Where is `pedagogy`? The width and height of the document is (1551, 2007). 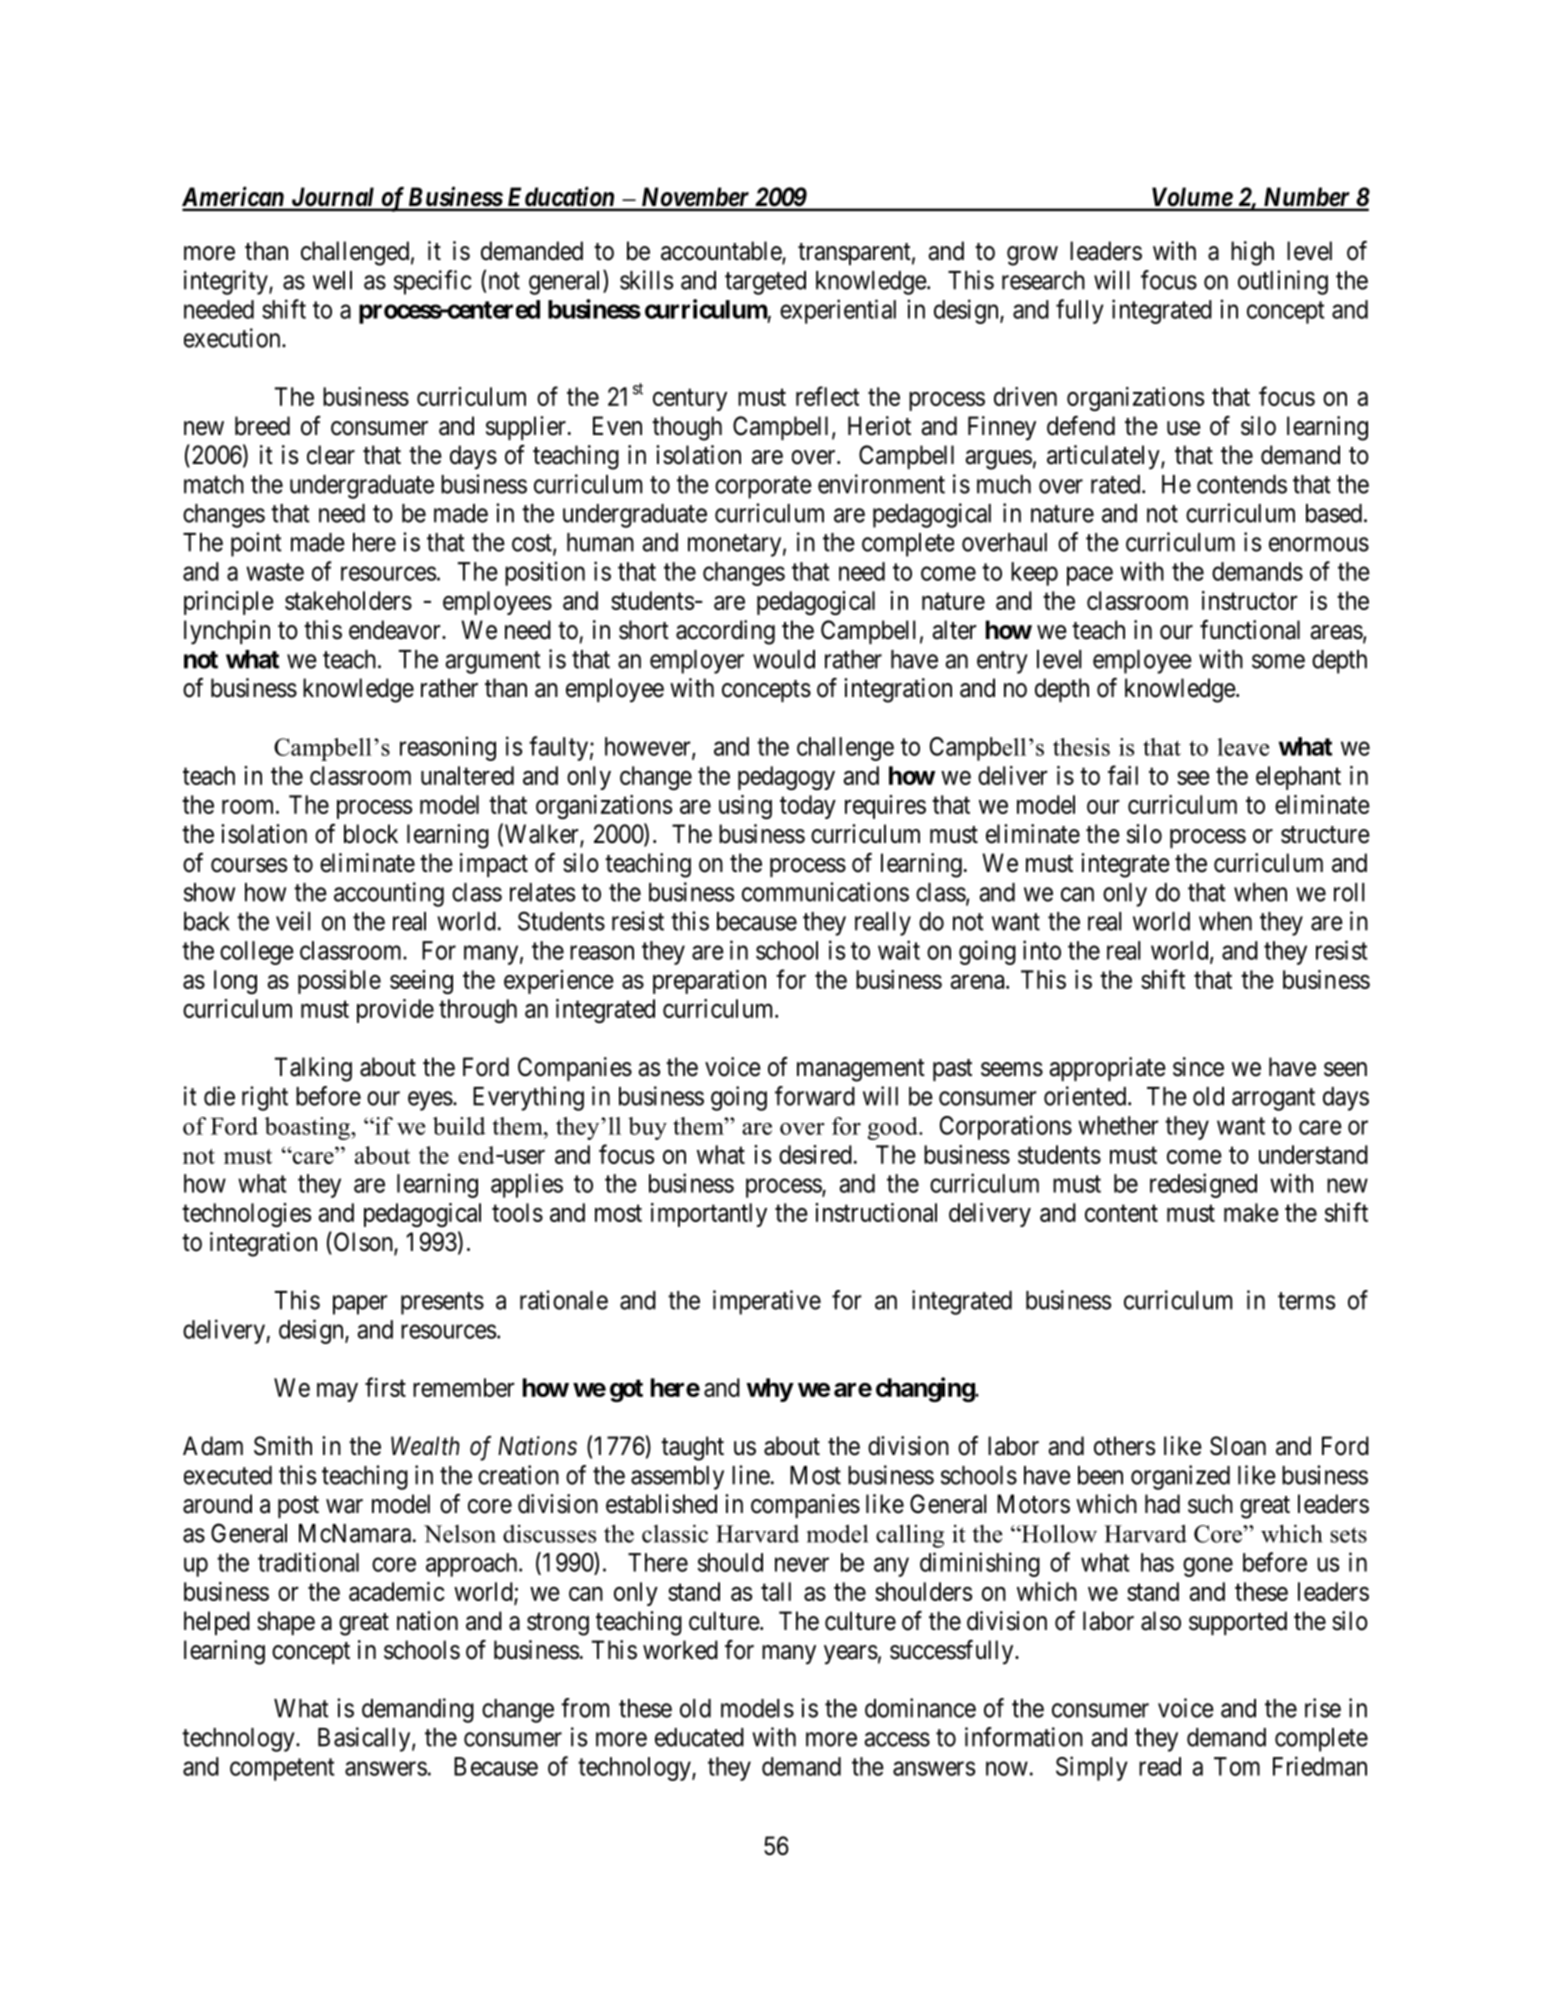 pedagogy is located at coordinates (786, 778).
